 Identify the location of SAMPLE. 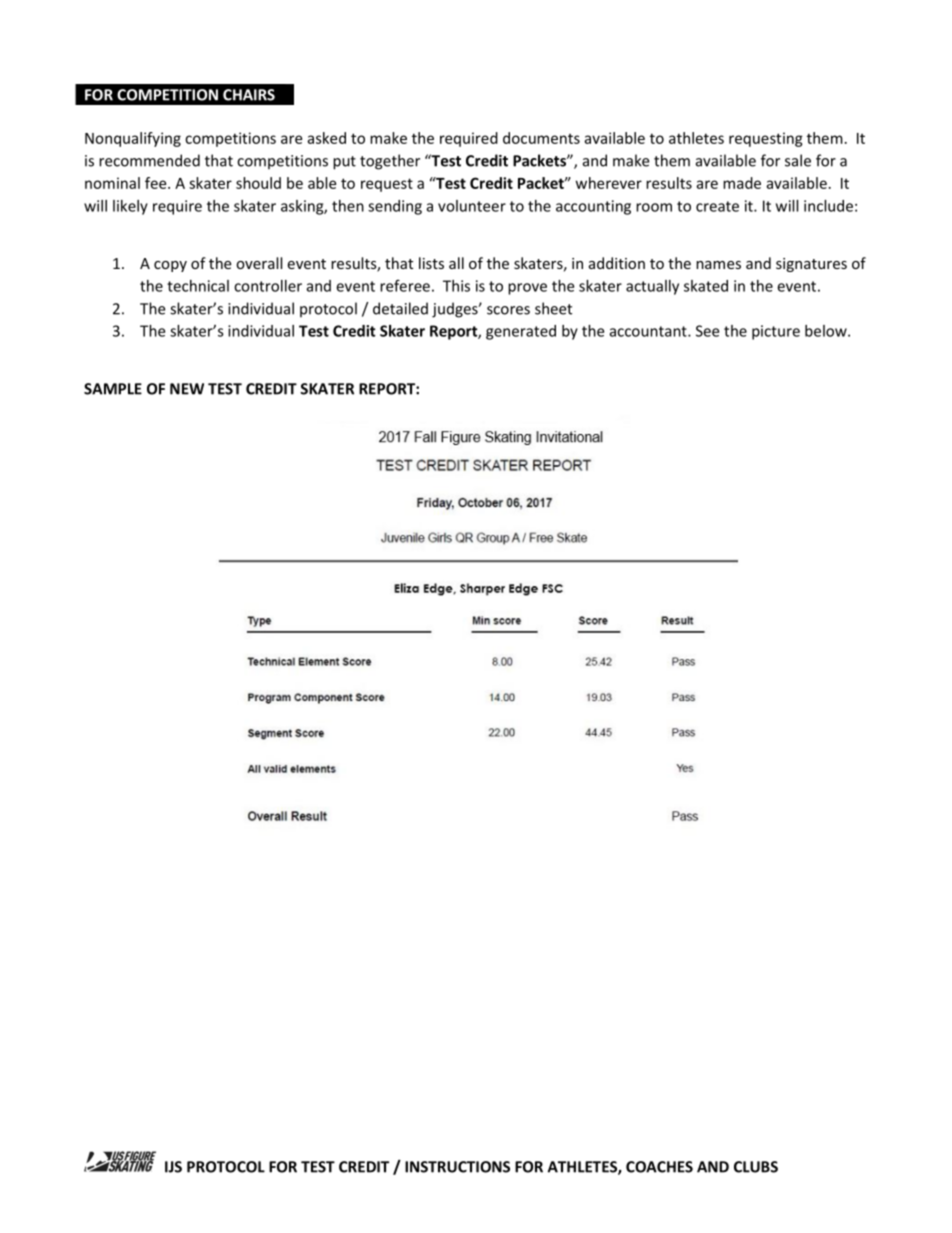
(113, 389).
